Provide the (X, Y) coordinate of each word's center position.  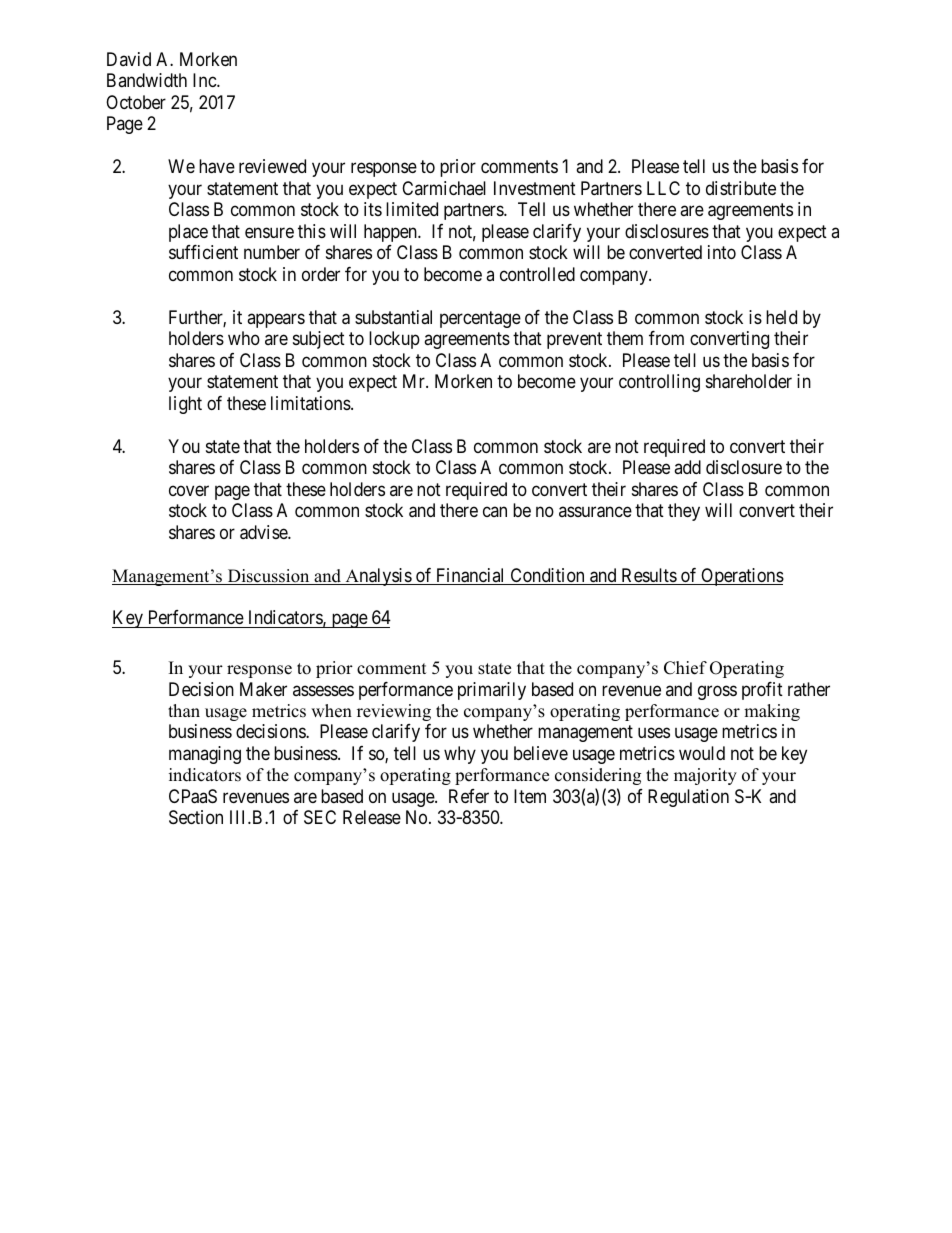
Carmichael (444, 188)
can (495, 512)
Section (196, 817)
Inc (205, 80)
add (687, 467)
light (185, 405)
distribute (741, 188)
